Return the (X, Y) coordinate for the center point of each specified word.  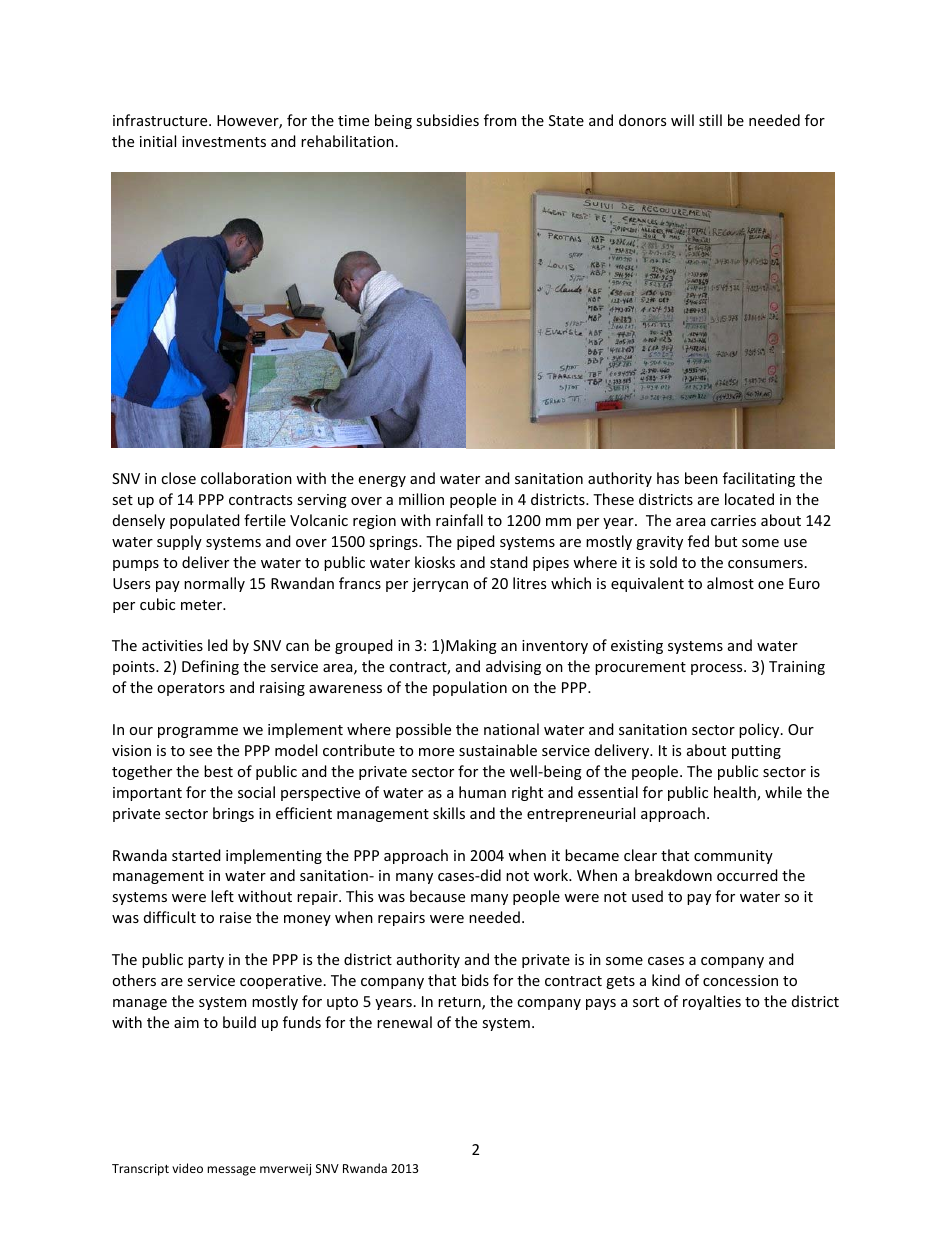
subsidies (447, 120)
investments (224, 141)
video (187, 1168)
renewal (404, 1022)
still (710, 120)
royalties (712, 1002)
